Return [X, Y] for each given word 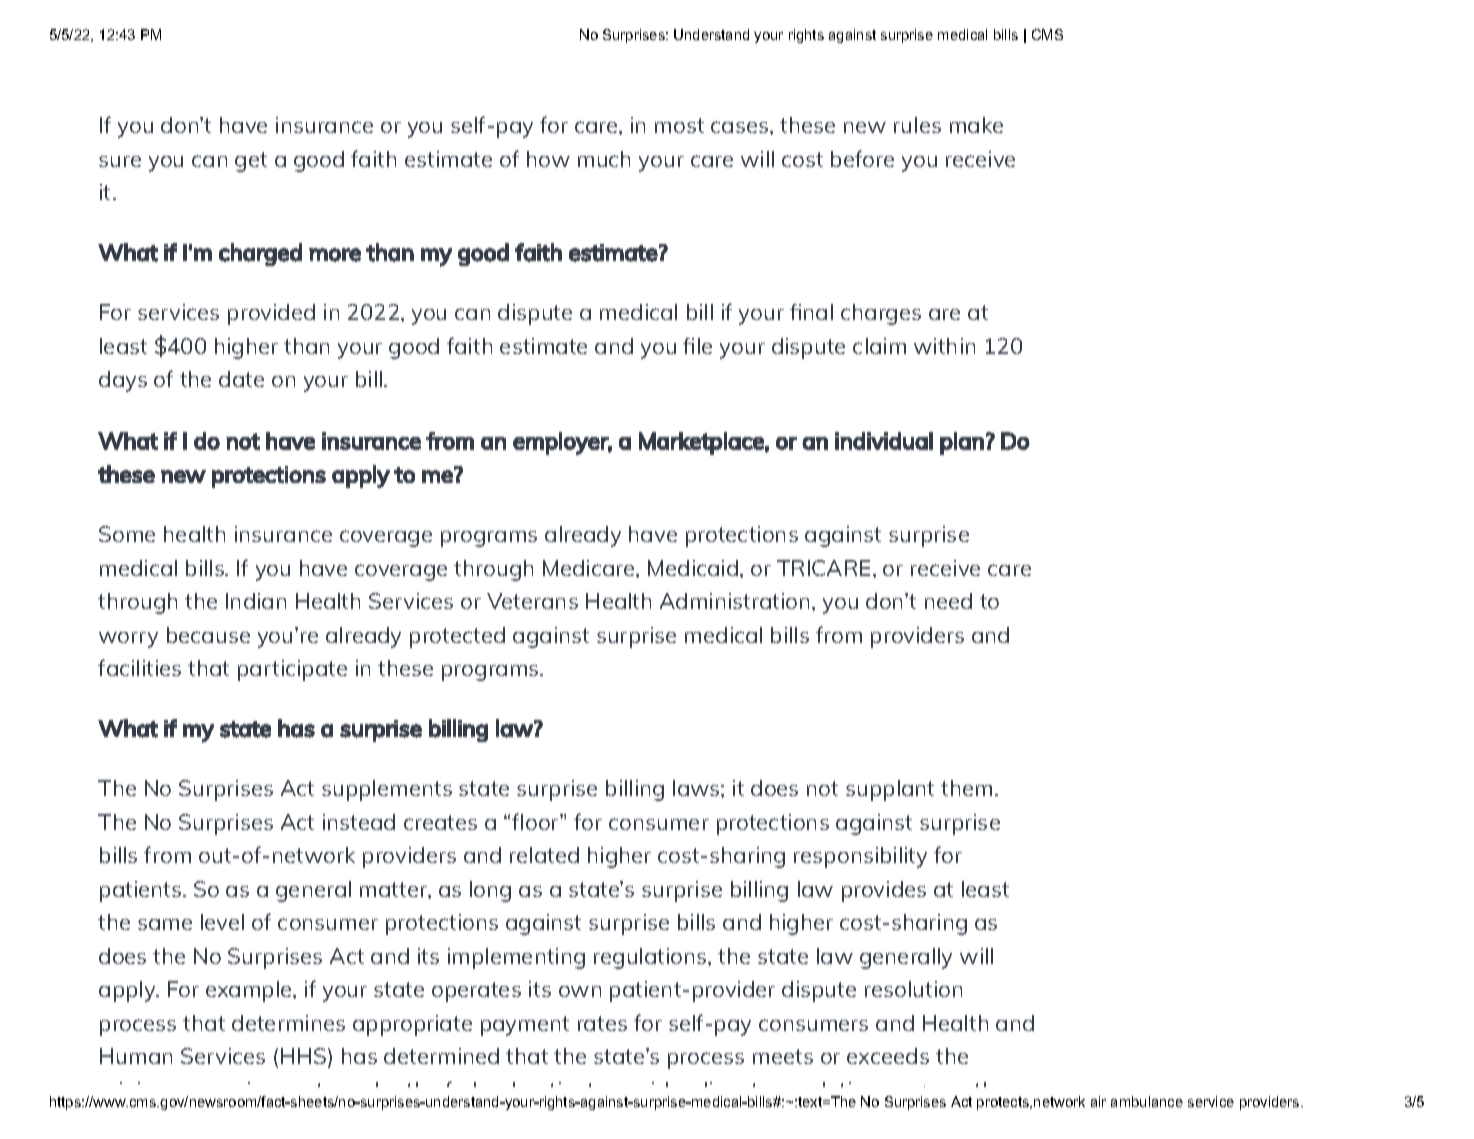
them [966, 788]
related [544, 855]
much [604, 159]
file [697, 346]
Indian [256, 601]
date [241, 379]
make [976, 125]
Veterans [532, 601]
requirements [267, 1093]
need [948, 601]
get [251, 162]
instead [359, 822]
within [944, 346]
